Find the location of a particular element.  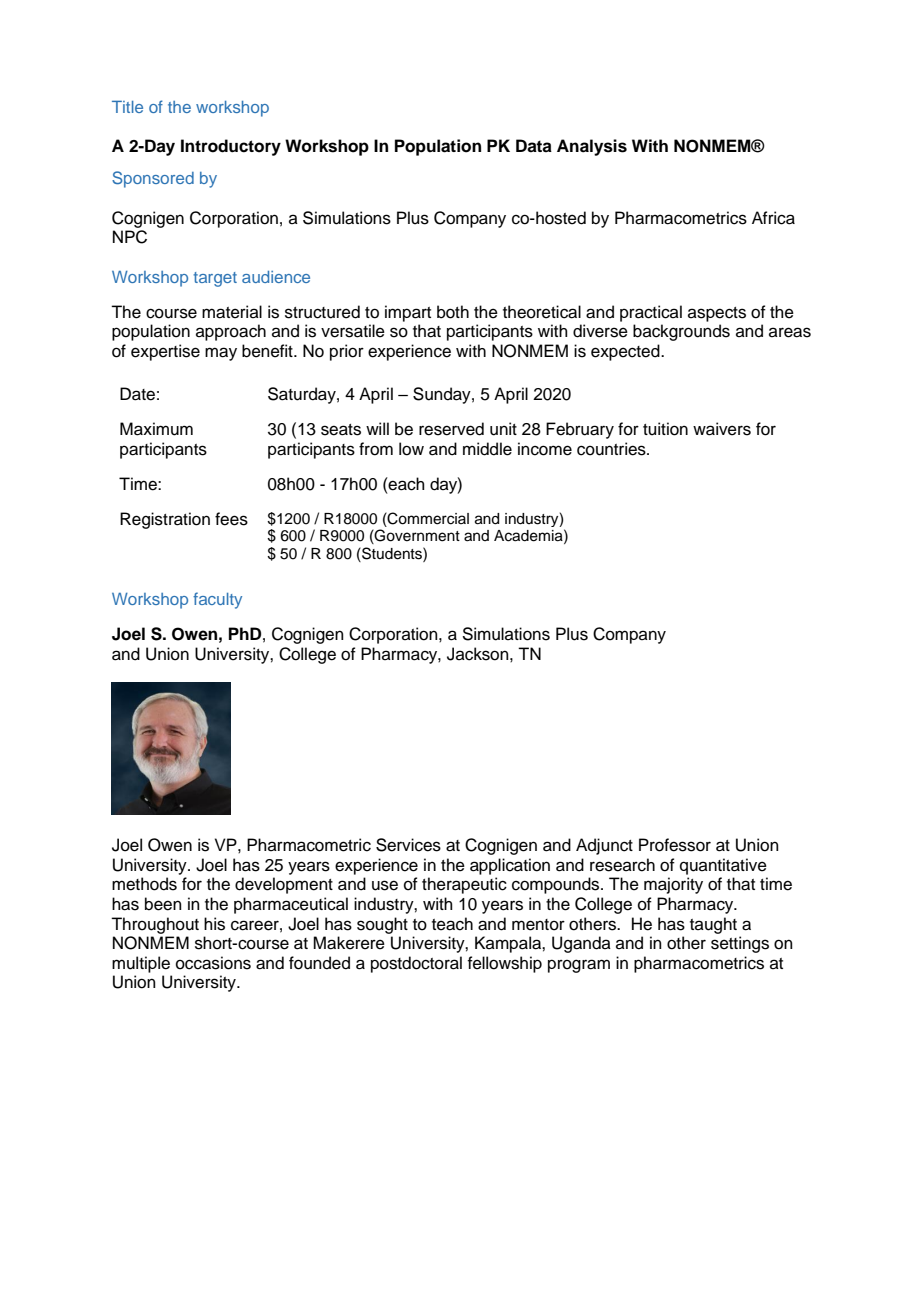

postdoctoral is located at coordinates (416, 964).
